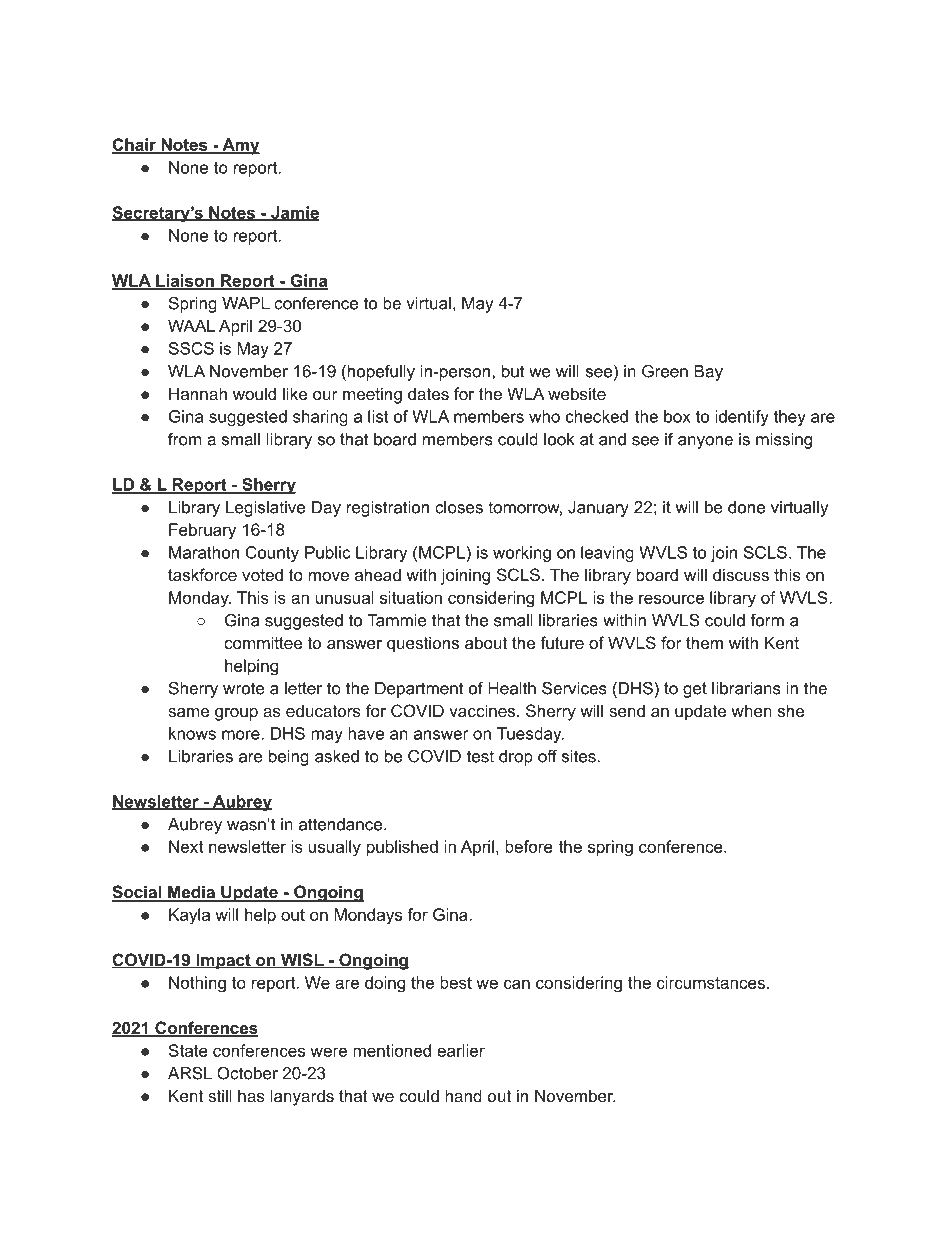 The image size is (952, 1233). I want to click on them, so click(704, 642).
